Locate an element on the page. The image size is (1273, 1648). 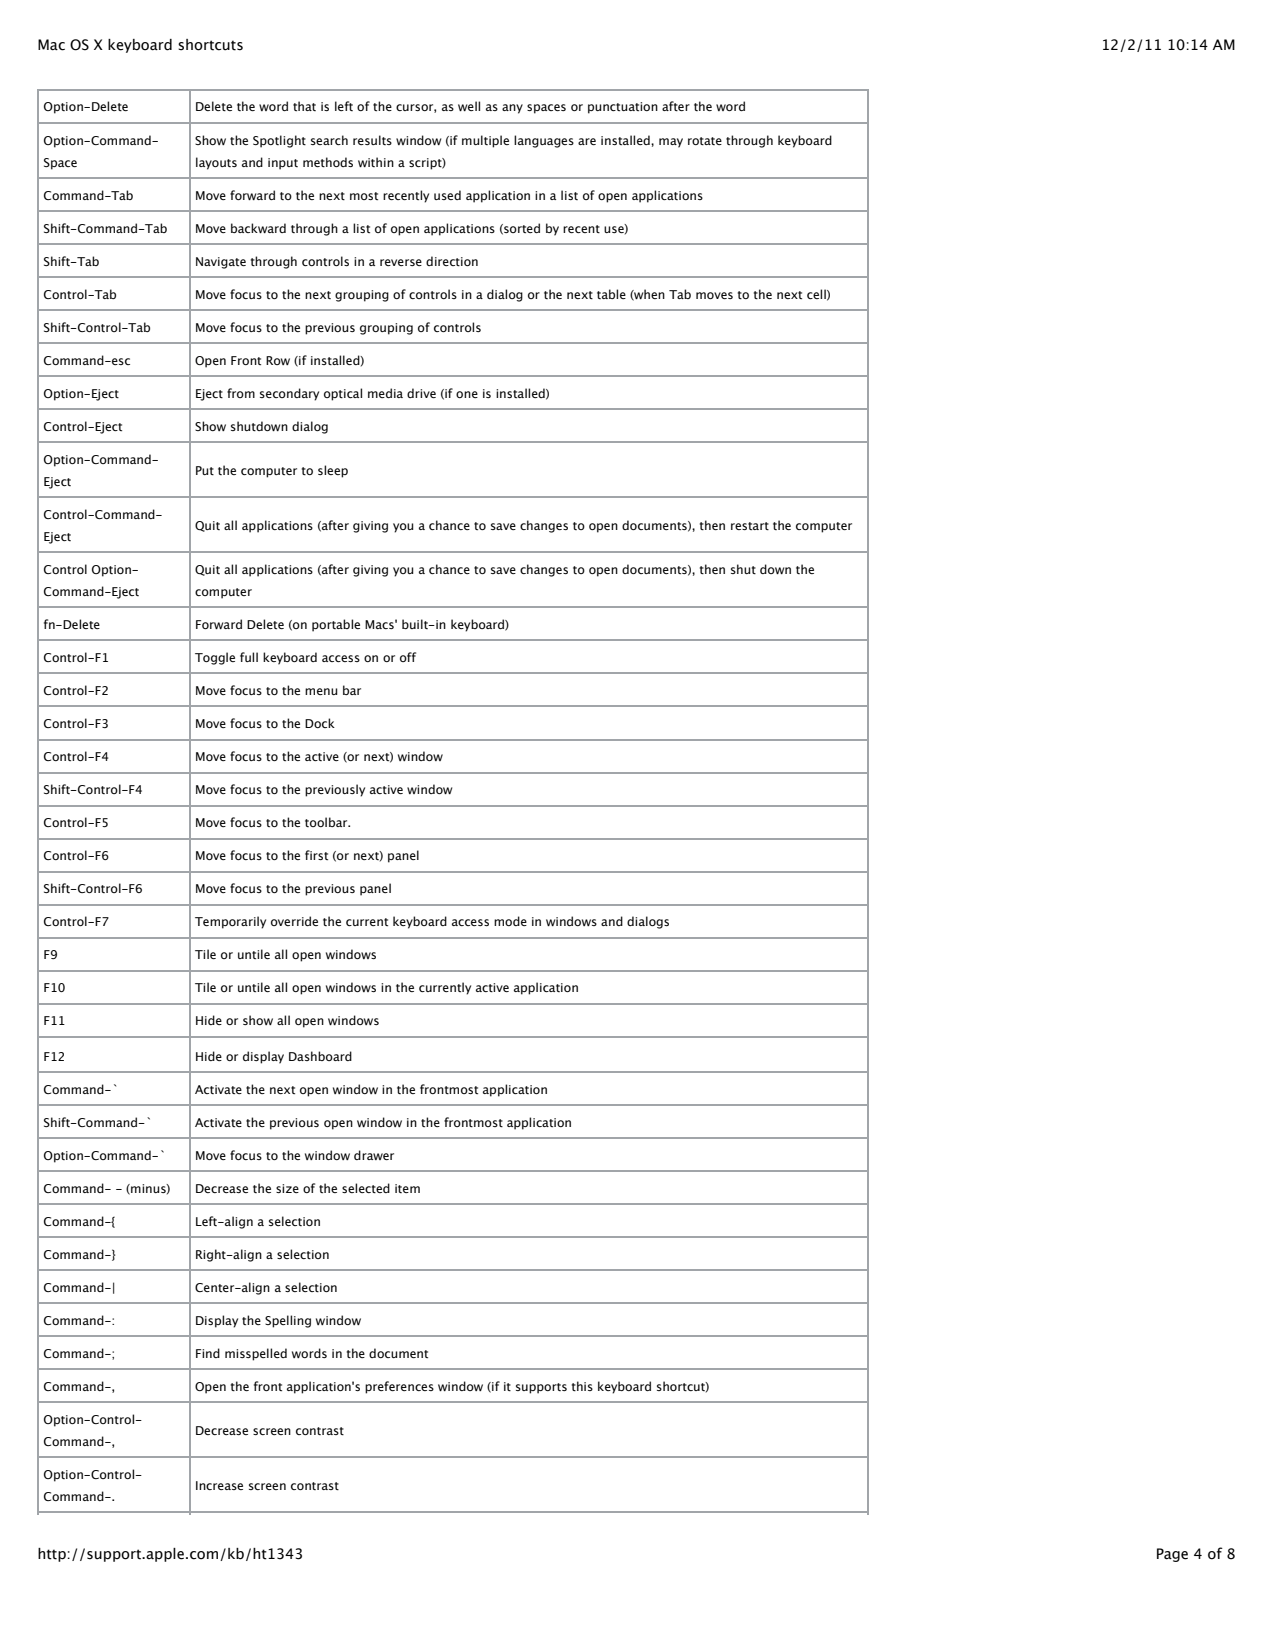
Dashboard is located at coordinates (320, 1056).
